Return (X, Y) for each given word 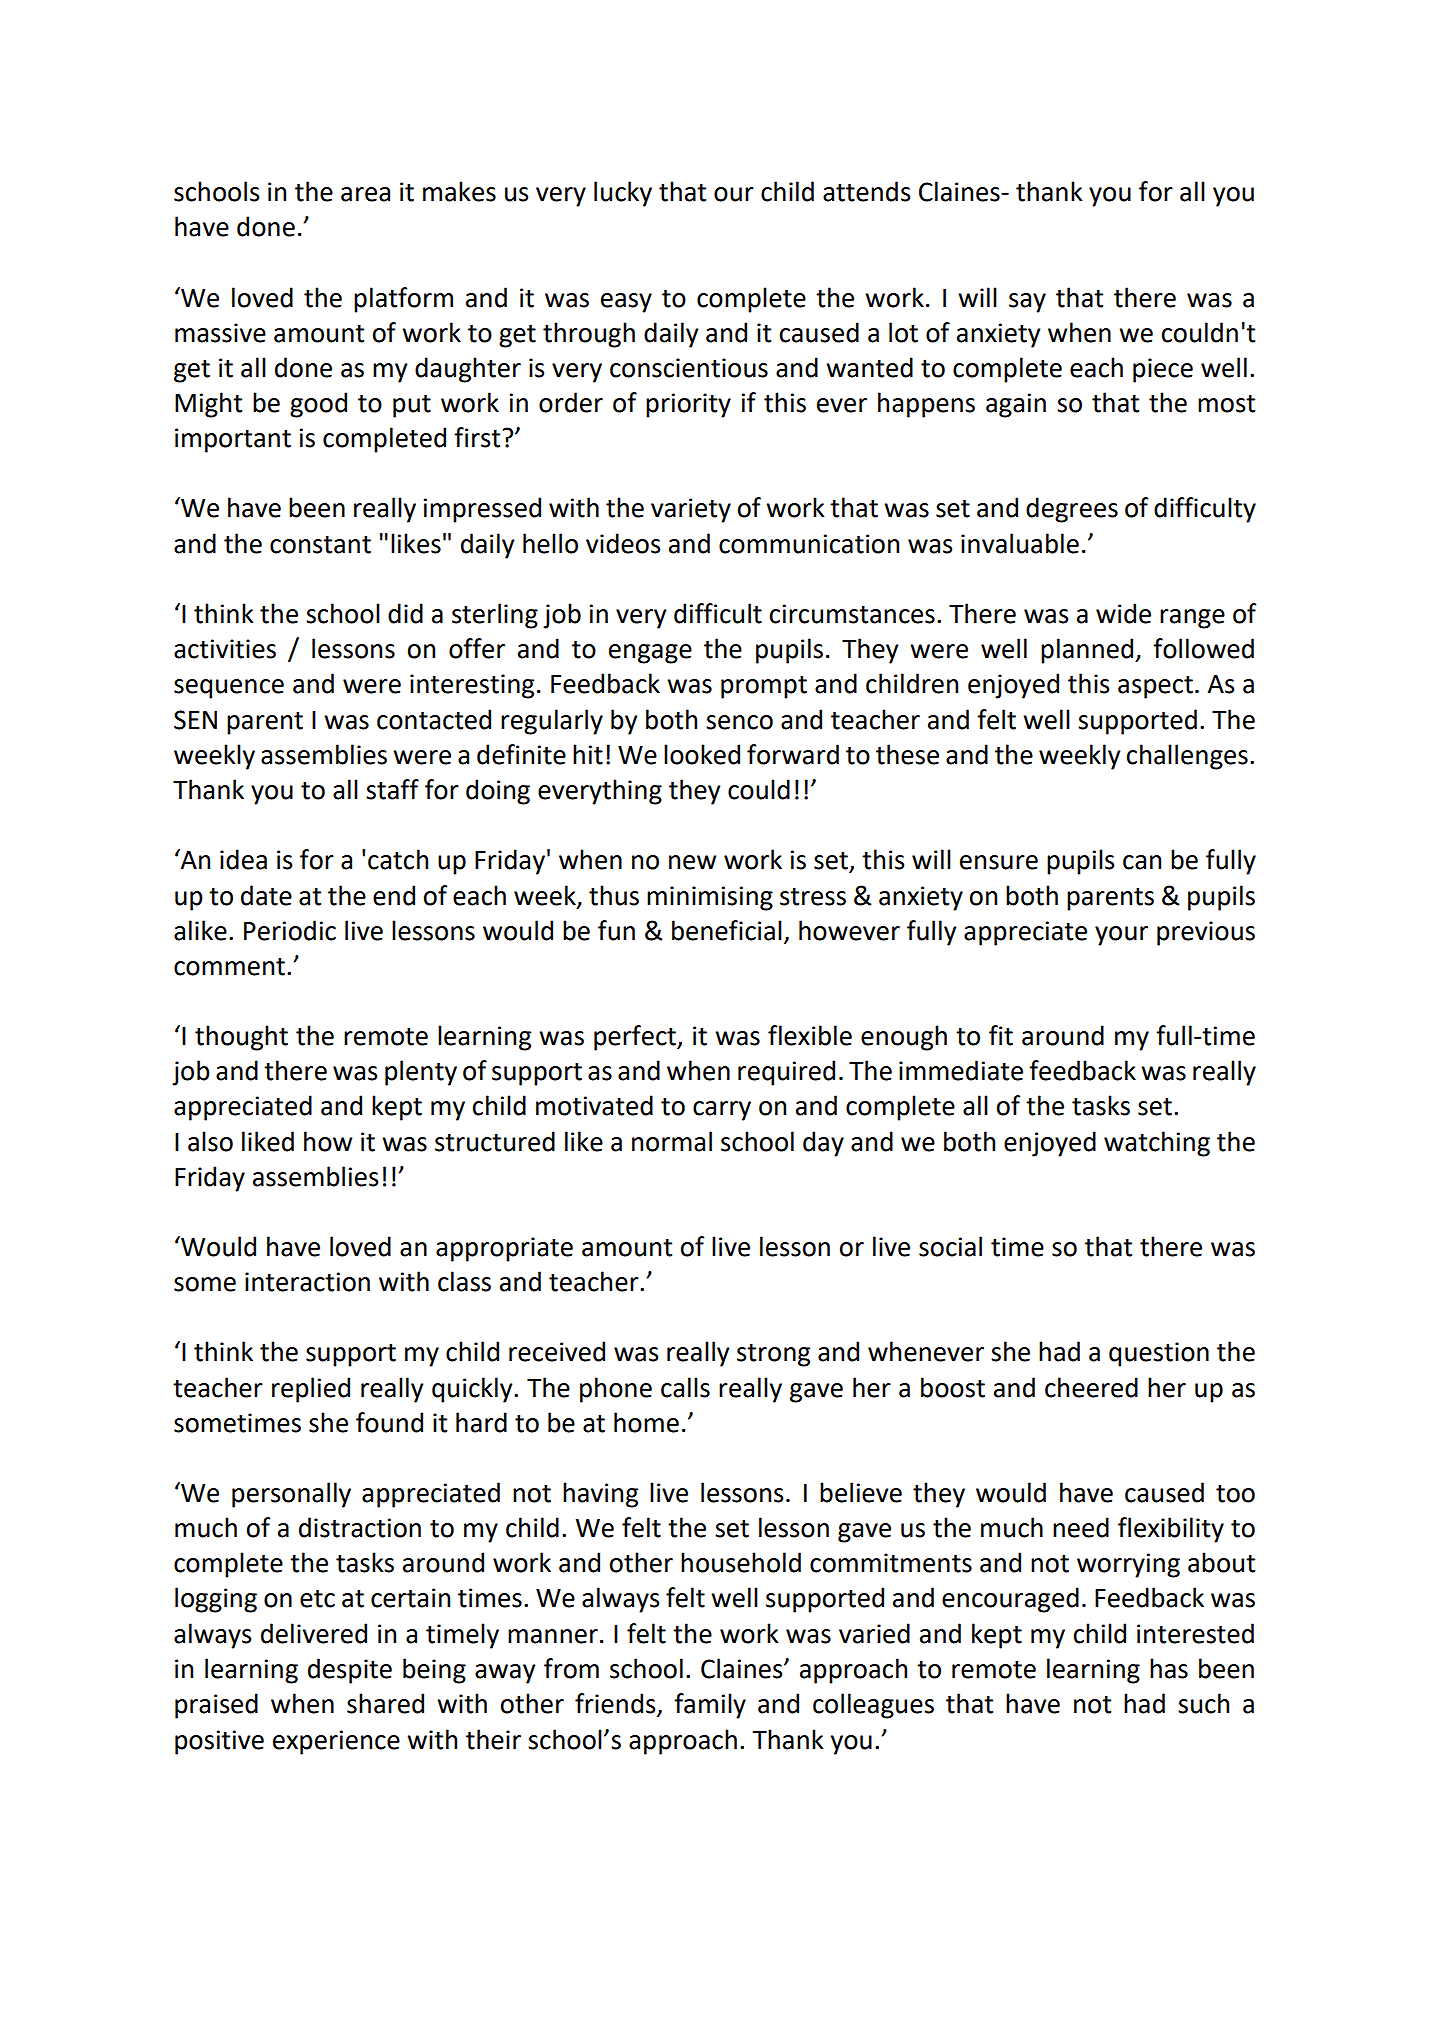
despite (350, 1671)
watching (1157, 1144)
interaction (307, 1282)
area (365, 194)
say (1027, 303)
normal (672, 1141)
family (710, 1706)
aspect (1155, 687)
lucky (623, 194)
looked (702, 754)
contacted (434, 719)
